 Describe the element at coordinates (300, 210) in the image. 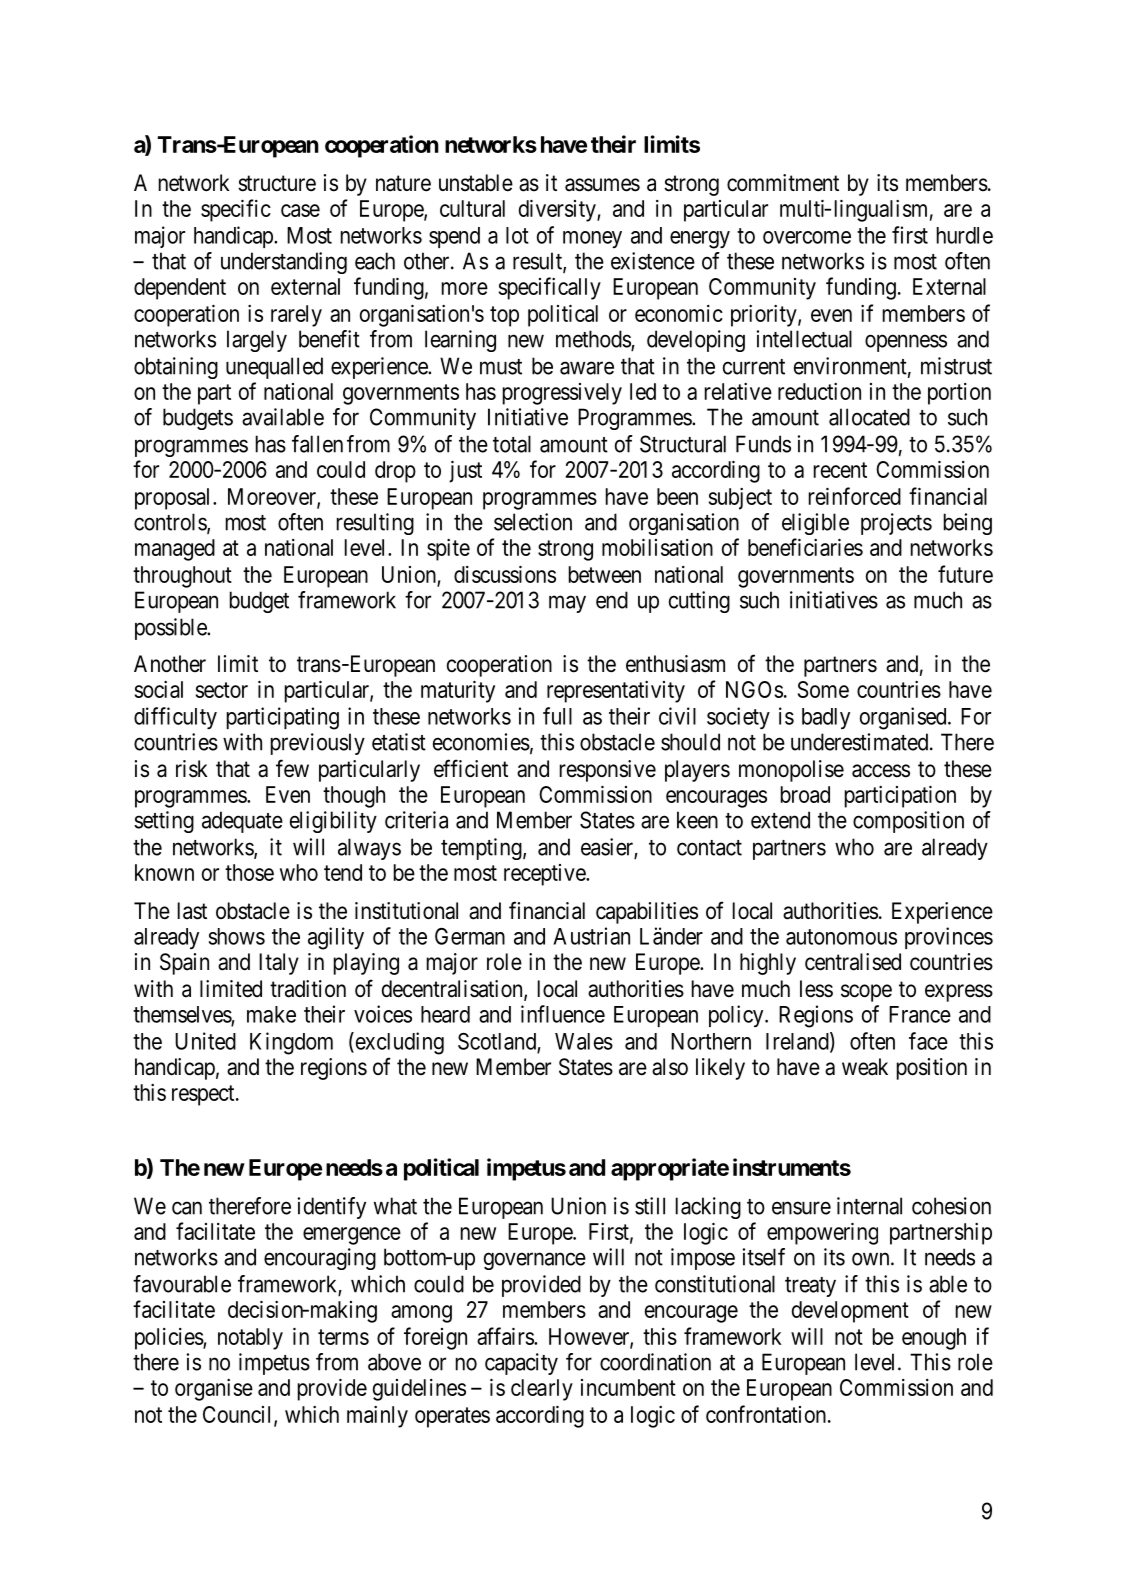

I see `case` at that location.
